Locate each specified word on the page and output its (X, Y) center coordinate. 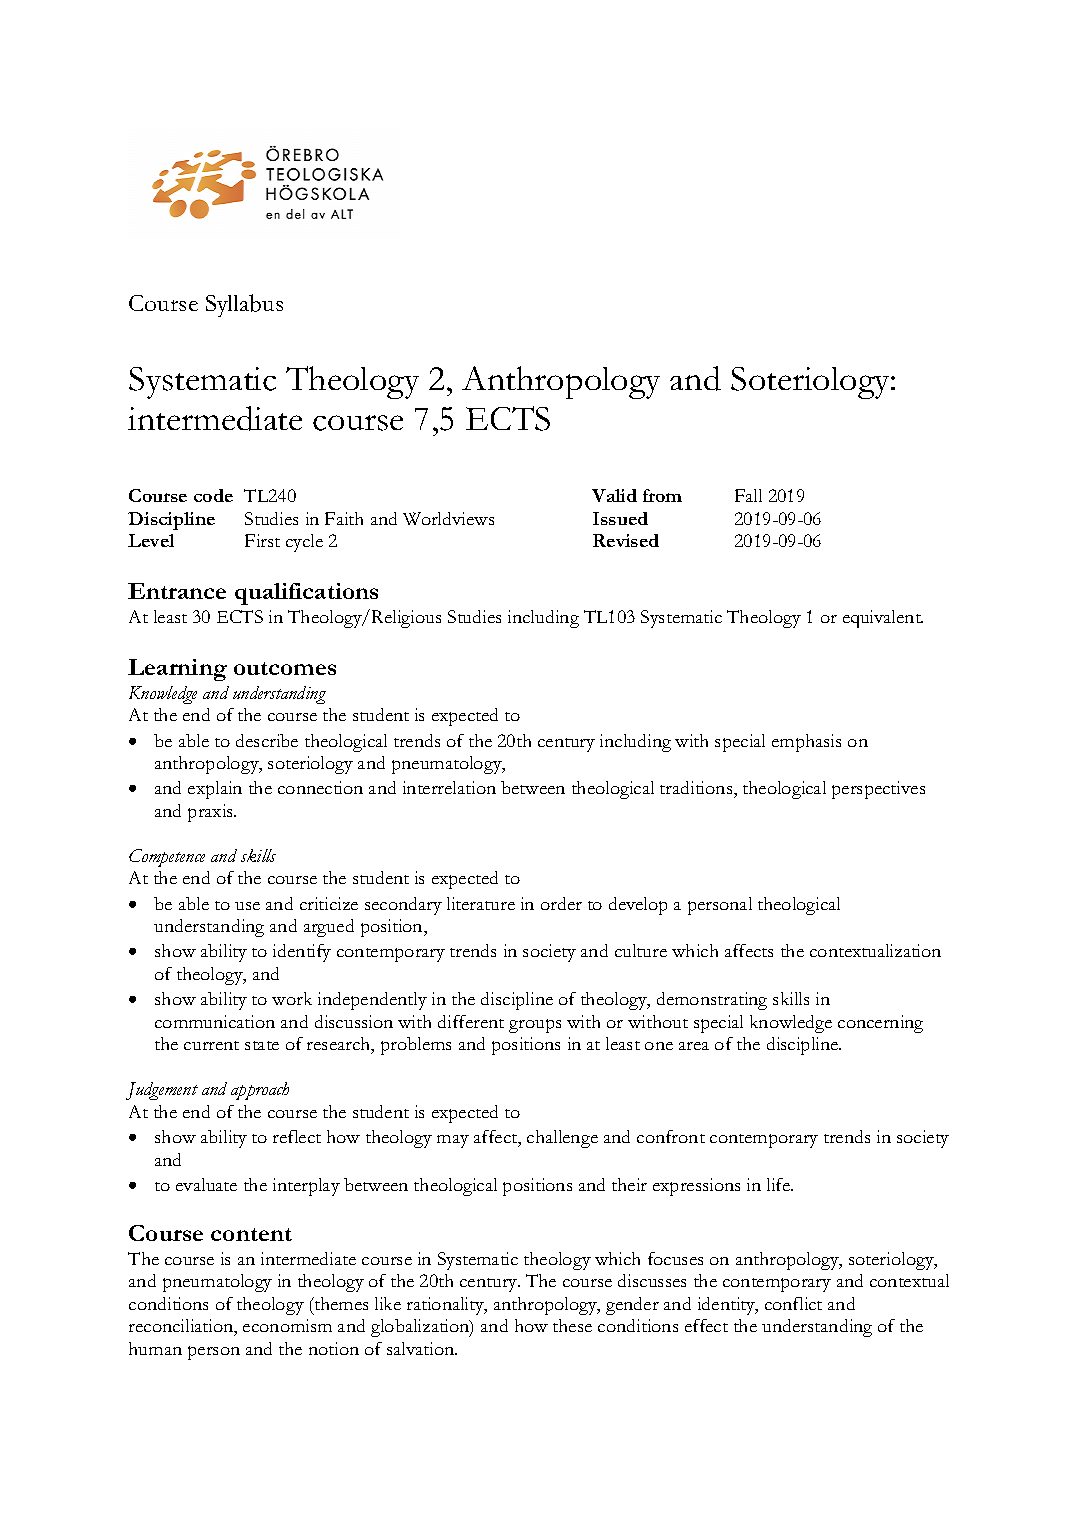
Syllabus (244, 305)
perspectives (878, 790)
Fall (748, 495)
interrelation (449, 787)
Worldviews (448, 518)
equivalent (883, 619)
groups (535, 1026)
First (262, 540)
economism (287, 1325)
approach (260, 1091)
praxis (212, 813)
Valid (614, 495)
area (694, 1046)
